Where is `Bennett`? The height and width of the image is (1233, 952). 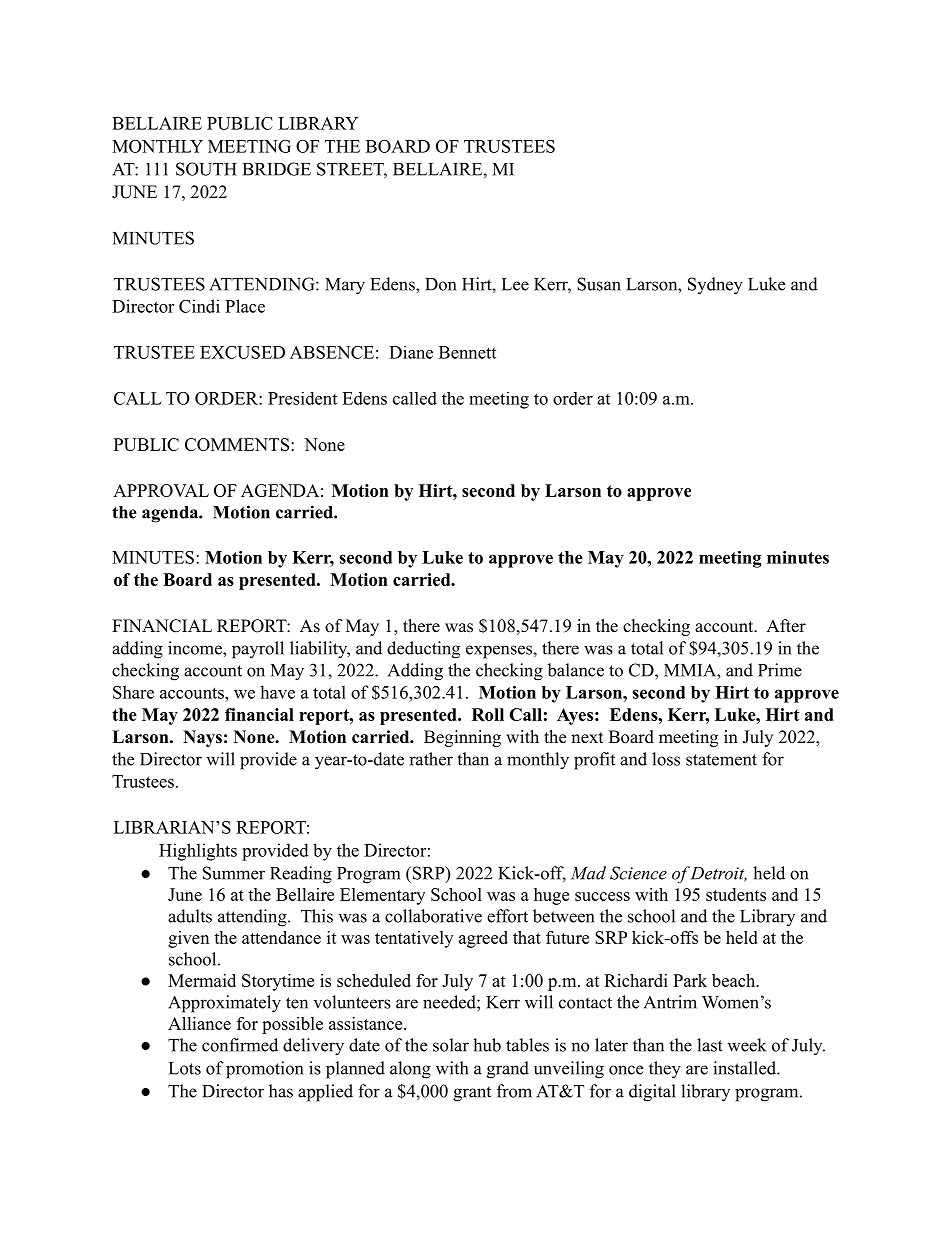
Bennett is located at coordinates (467, 352).
